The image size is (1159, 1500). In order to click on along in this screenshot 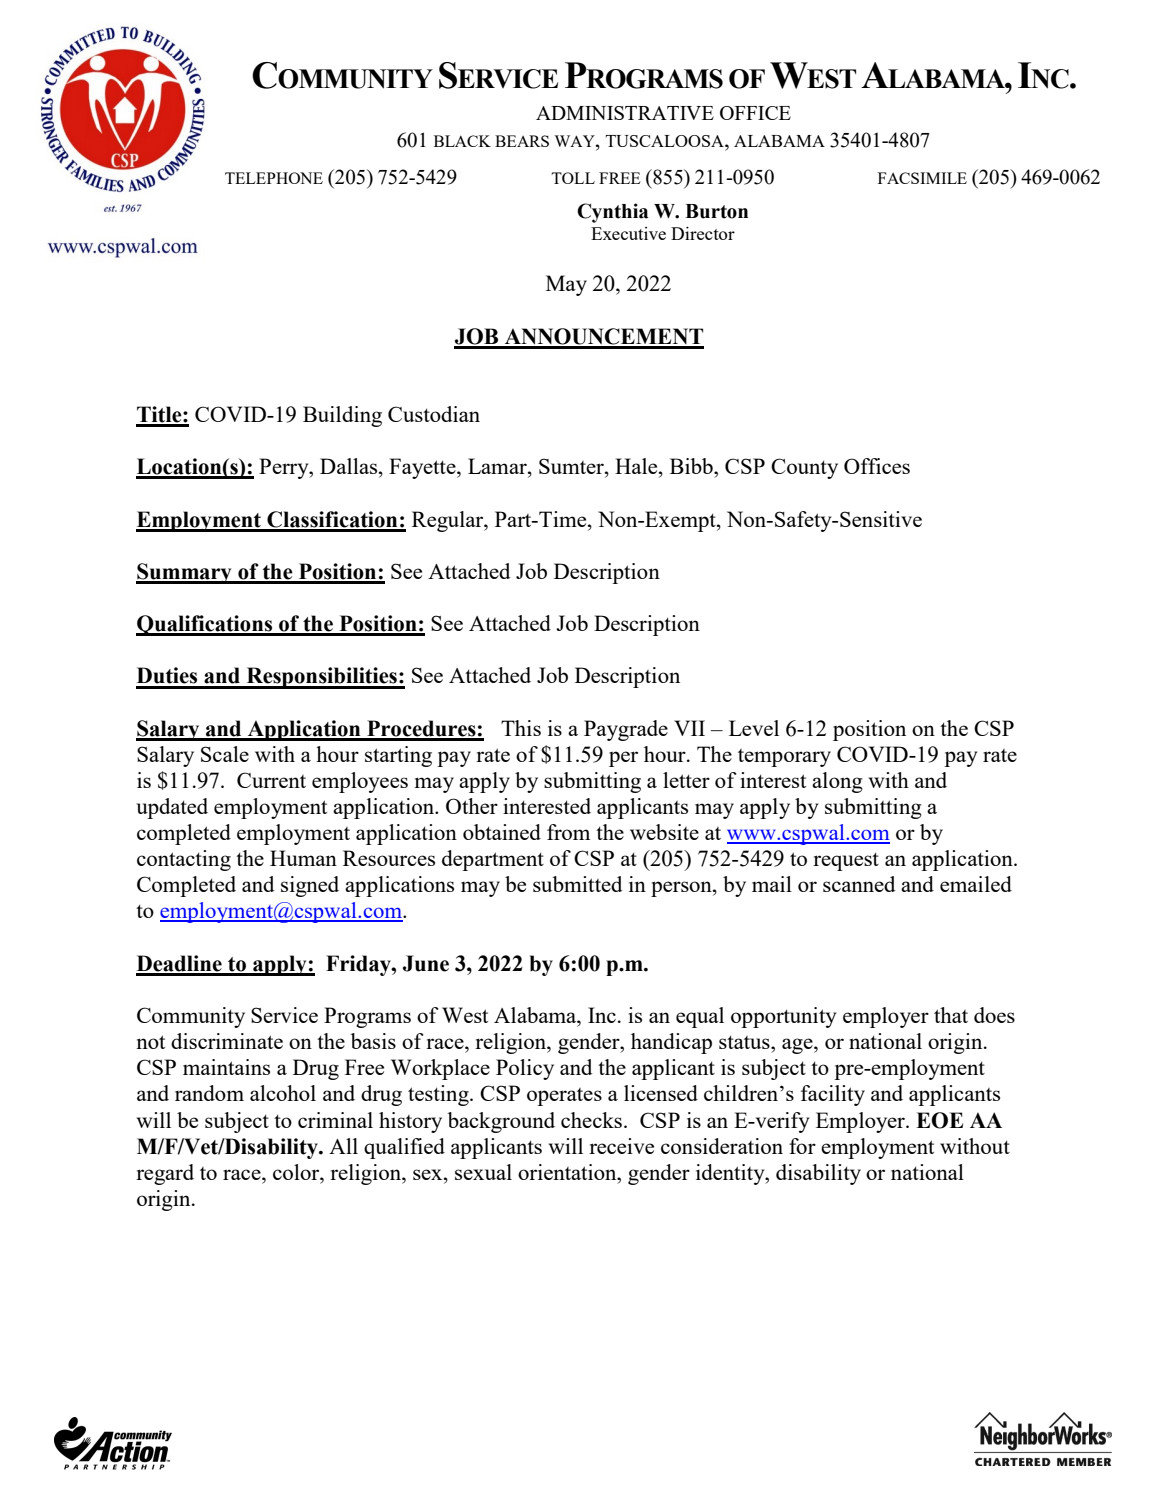, I will do `click(837, 782)`.
